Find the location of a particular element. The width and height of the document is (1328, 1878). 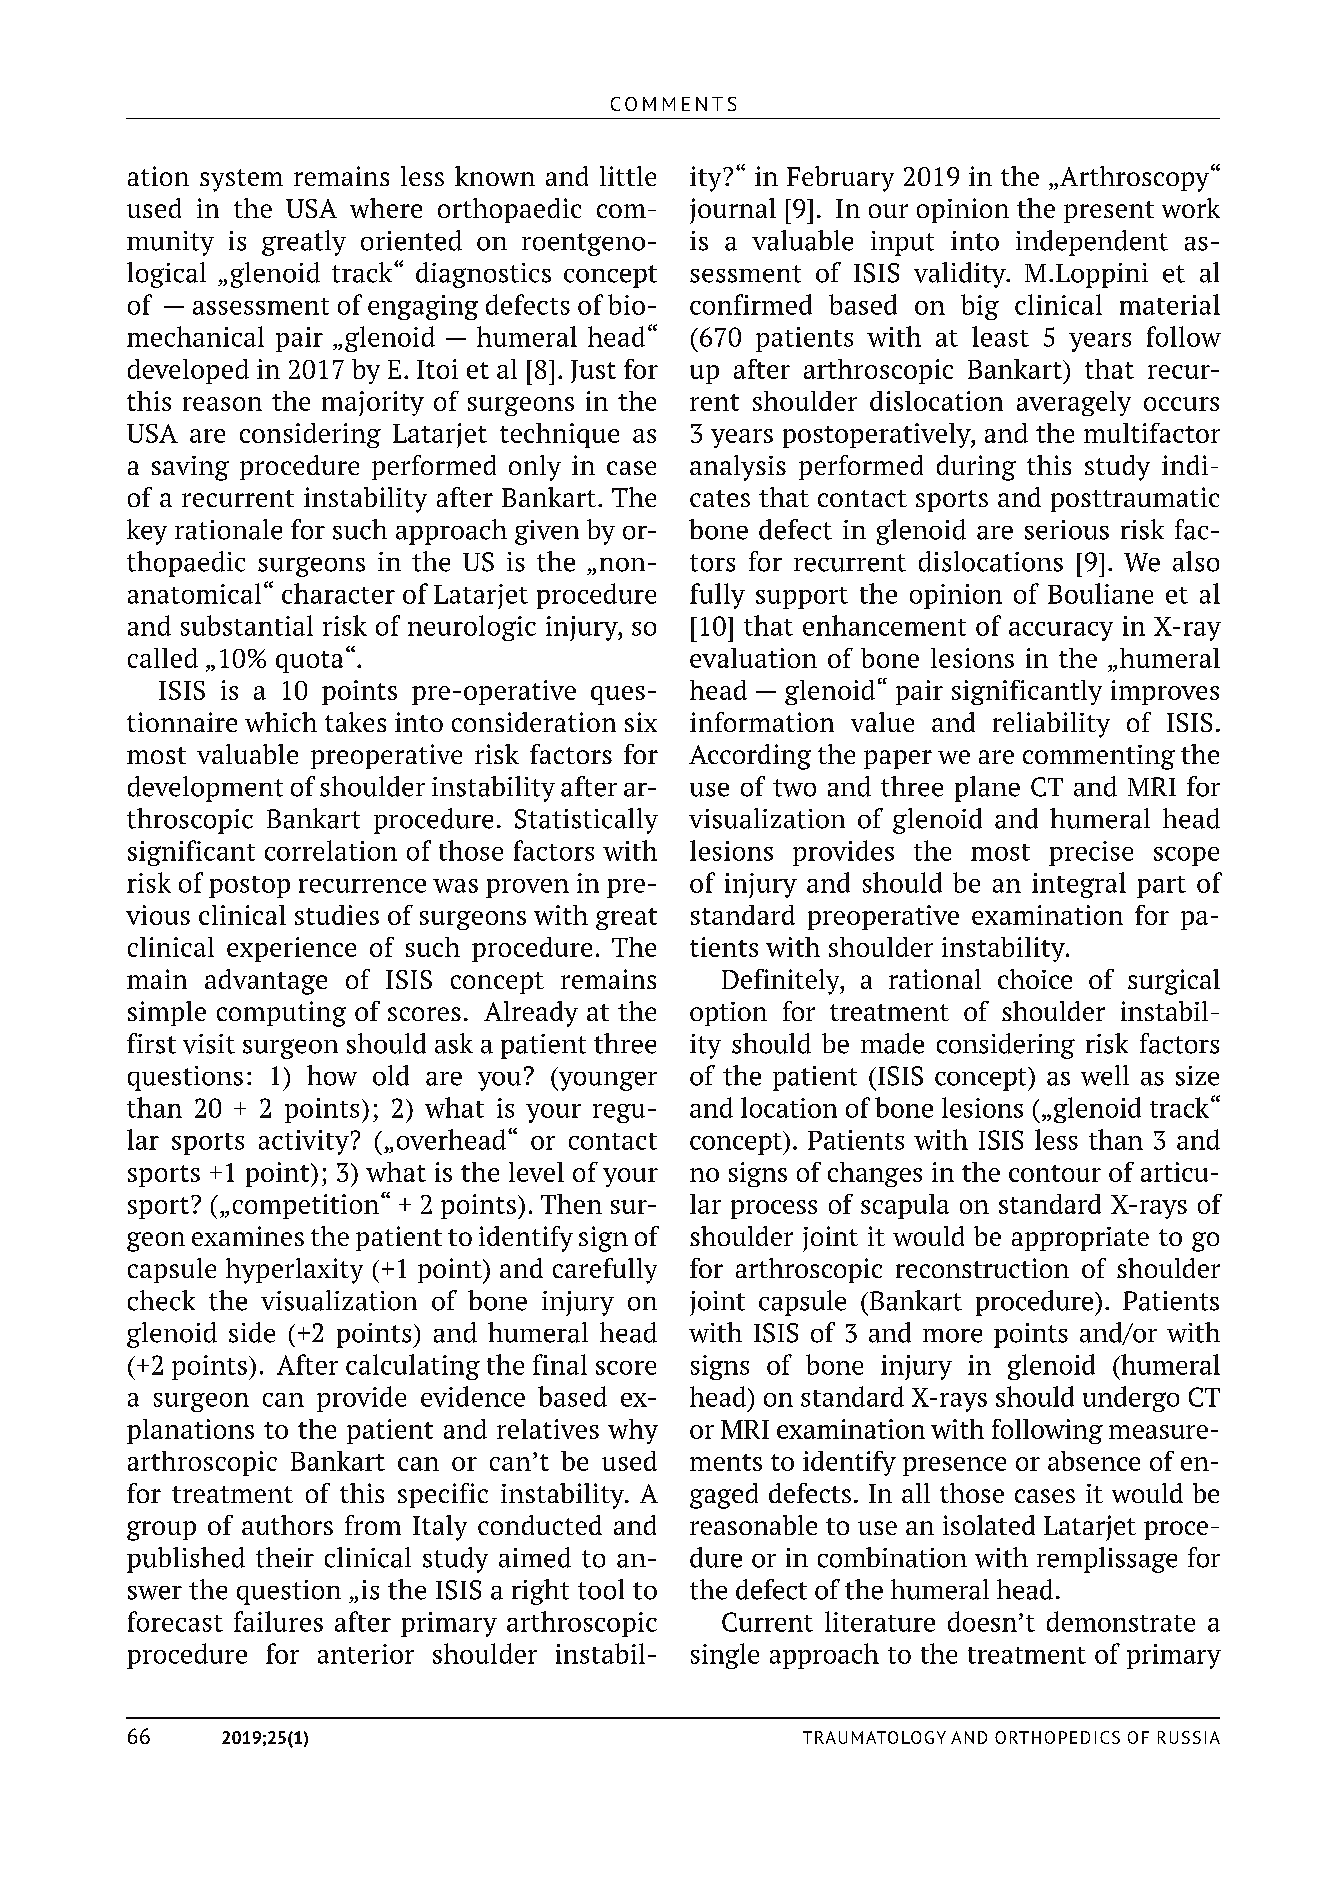

why is located at coordinates (633, 1431).
